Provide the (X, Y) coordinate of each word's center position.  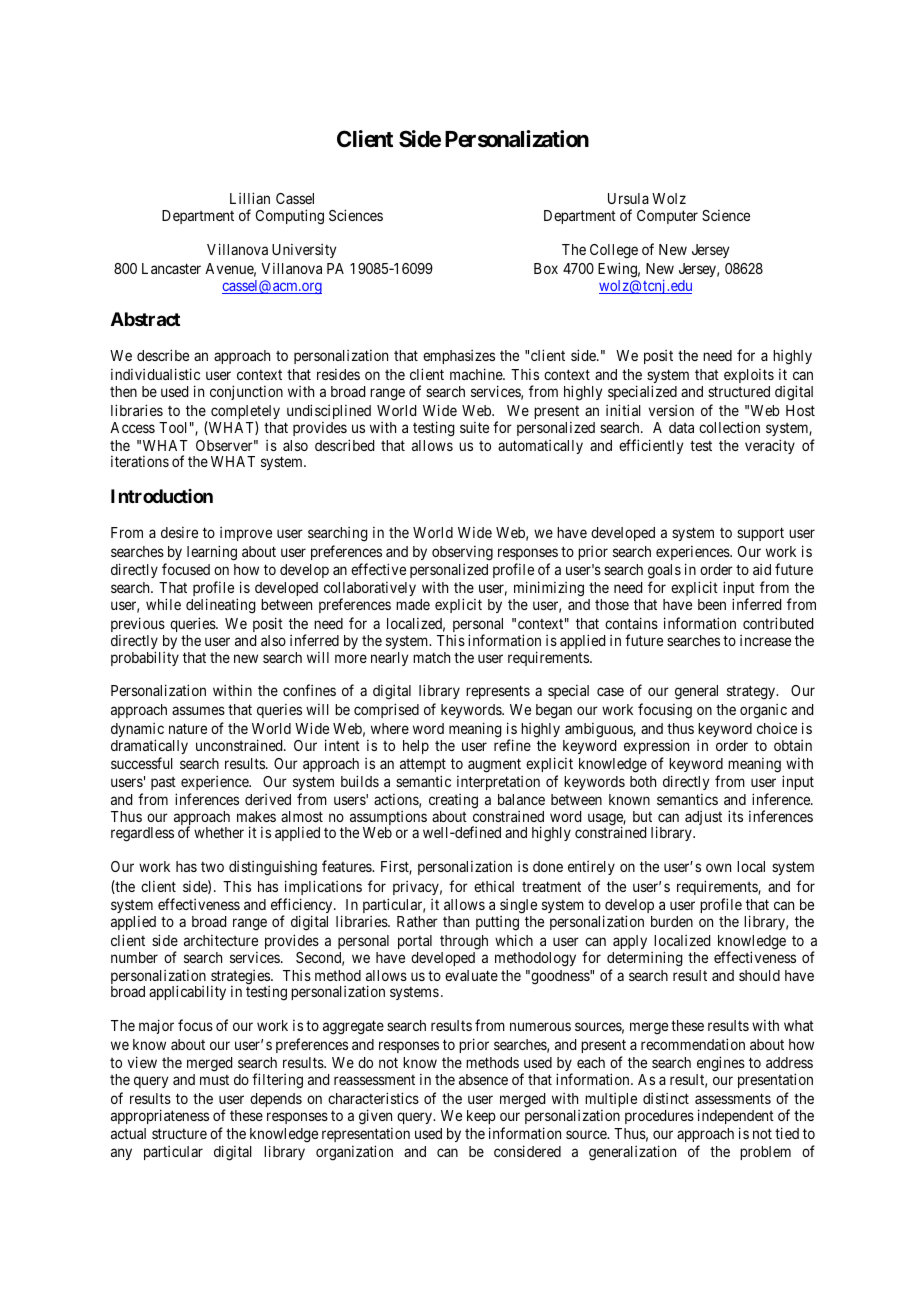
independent (736, 1118)
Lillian (250, 198)
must (214, 1080)
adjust (703, 818)
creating (453, 801)
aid (762, 569)
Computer (667, 217)
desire (179, 532)
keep (481, 1119)
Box (546, 268)
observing (462, 553)
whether (219, 832)
